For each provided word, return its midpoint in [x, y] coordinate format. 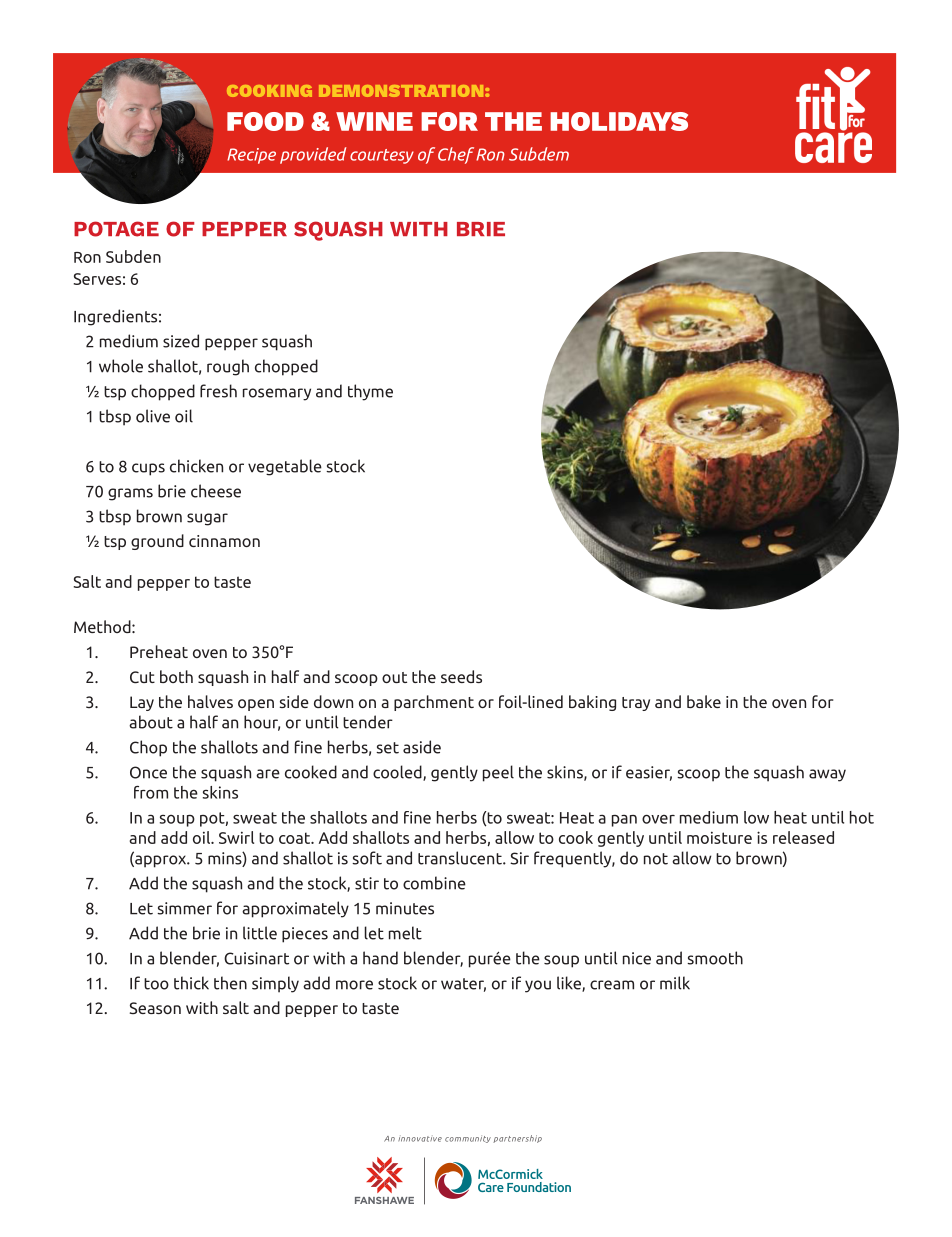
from [151, 792]
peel [498, 773]
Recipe [251, 156]
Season [155, 1008]
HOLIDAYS [619, 121]
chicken [196, 466]
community [468, 1139]
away [827, 775]
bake [704, 701]
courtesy [382, 156]
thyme [370, 392]
